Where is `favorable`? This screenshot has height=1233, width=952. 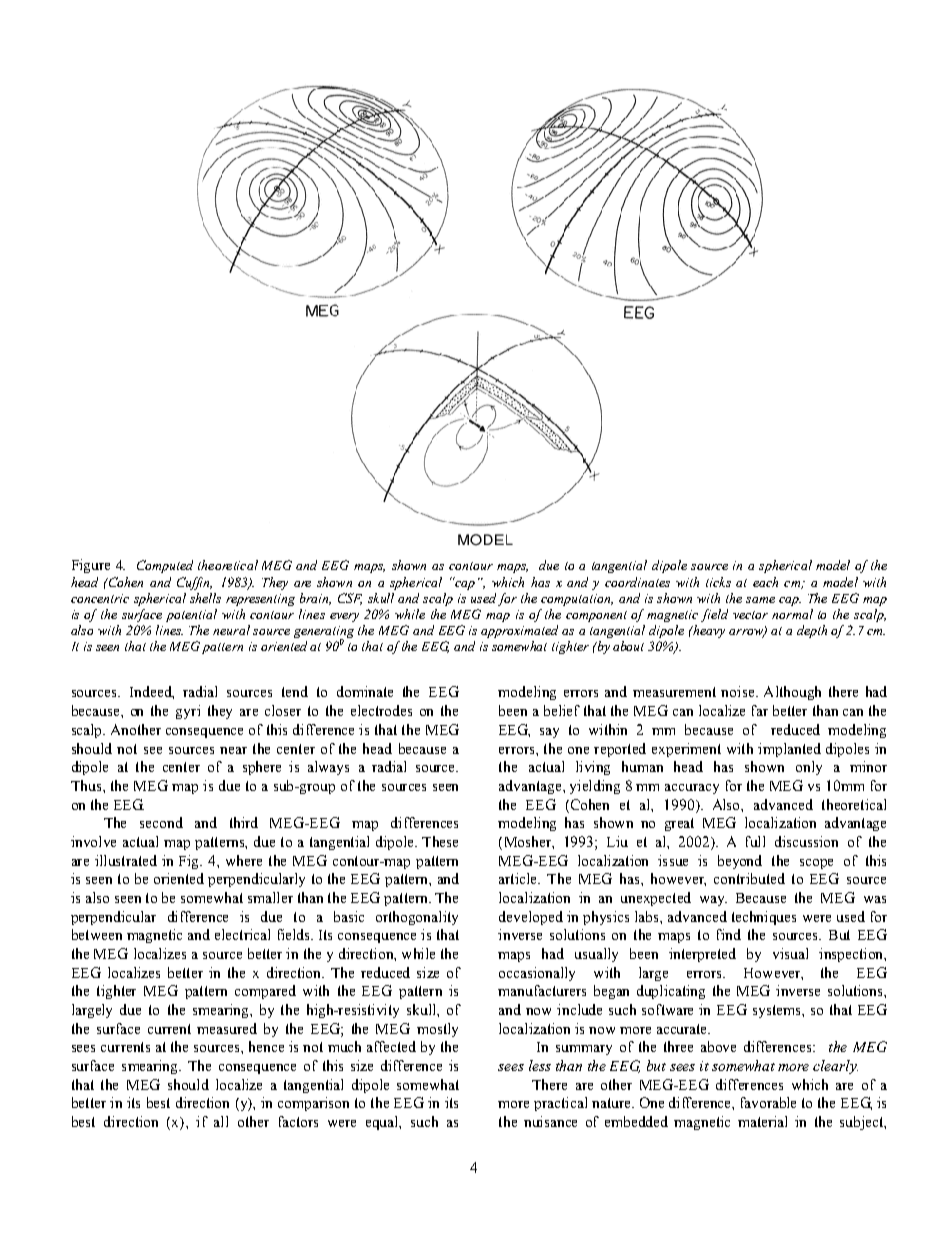
favorable is located at coordinates (768, 1102).
